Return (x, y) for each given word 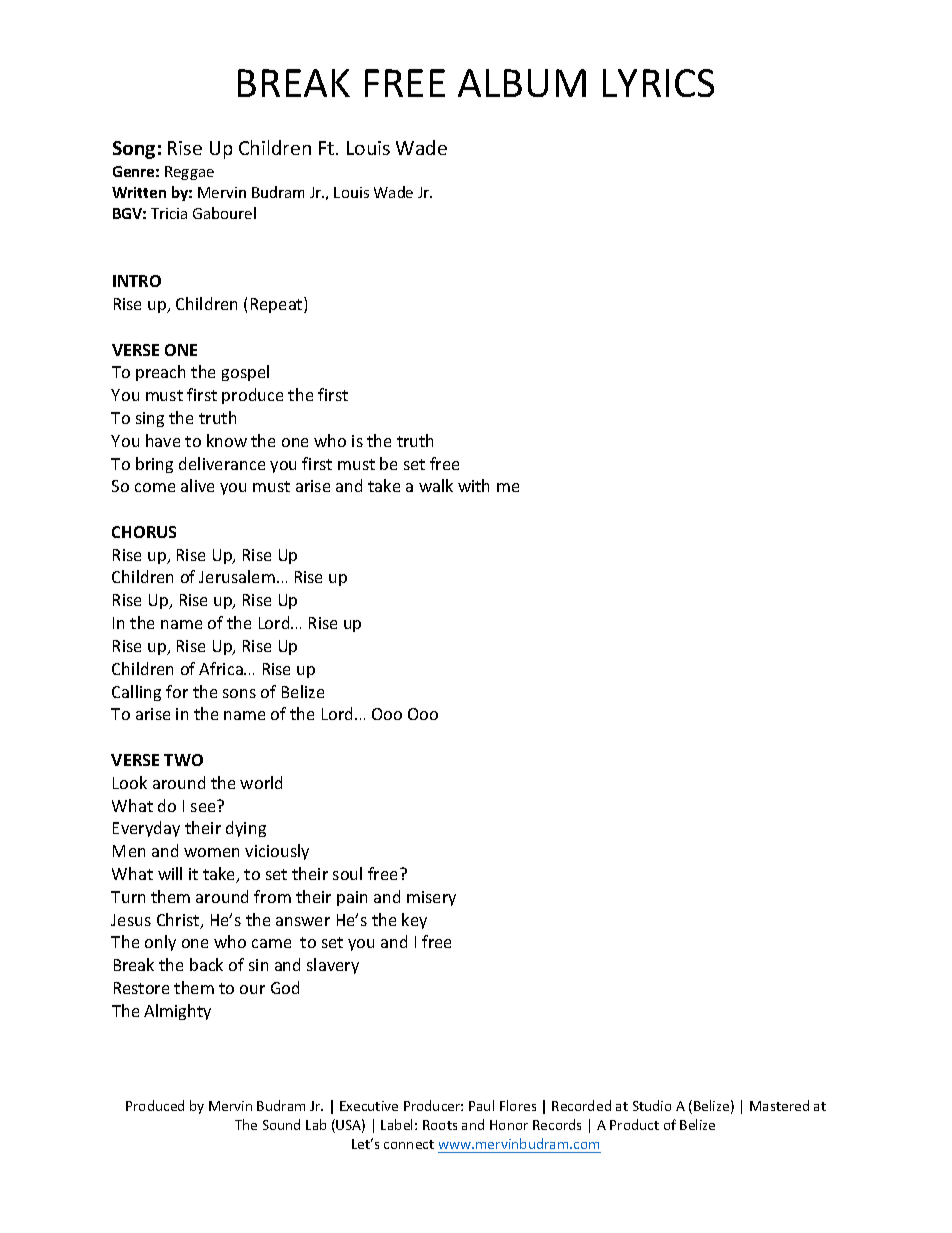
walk (436, 485)
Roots (440, 1125)
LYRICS (658, 83)
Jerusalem (237, 576)
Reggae (189, 173)
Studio (652, 1105)
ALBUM (522, 83)
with (473, 485)
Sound (281, 1124)
